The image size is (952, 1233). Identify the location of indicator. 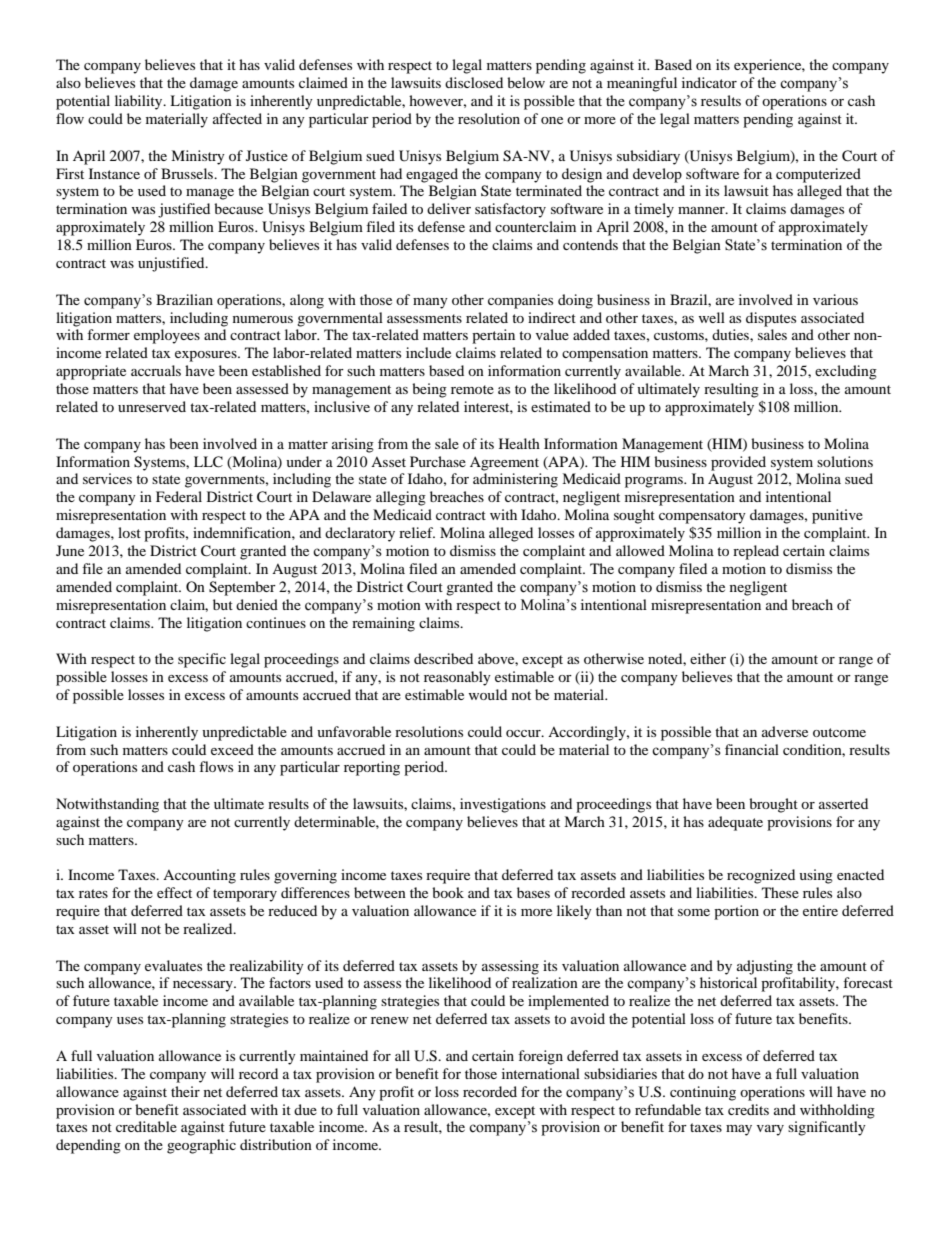
(709, 82).
